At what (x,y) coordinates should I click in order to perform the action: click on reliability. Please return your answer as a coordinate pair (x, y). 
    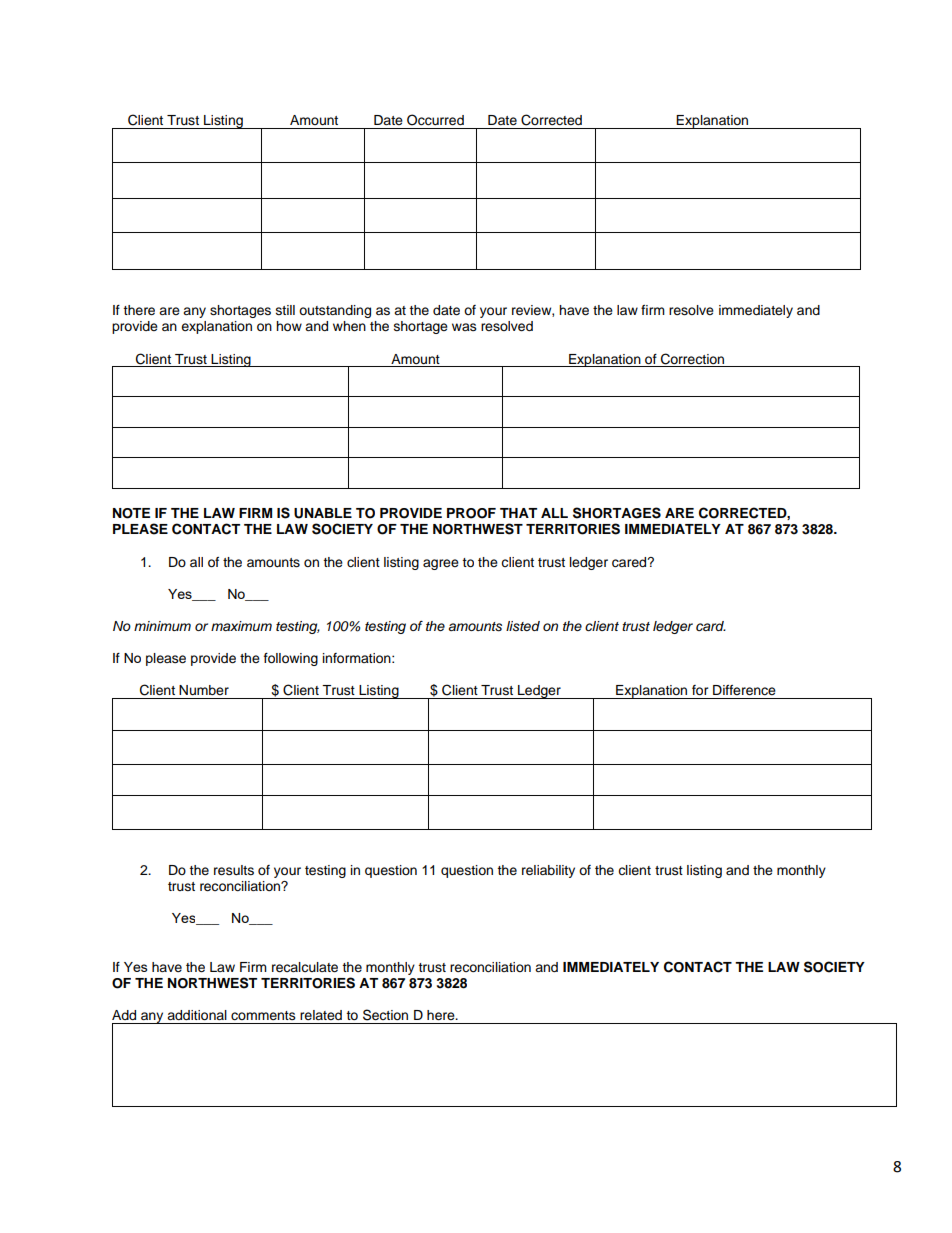
    Looking at the image, I should click on (548, 871).
